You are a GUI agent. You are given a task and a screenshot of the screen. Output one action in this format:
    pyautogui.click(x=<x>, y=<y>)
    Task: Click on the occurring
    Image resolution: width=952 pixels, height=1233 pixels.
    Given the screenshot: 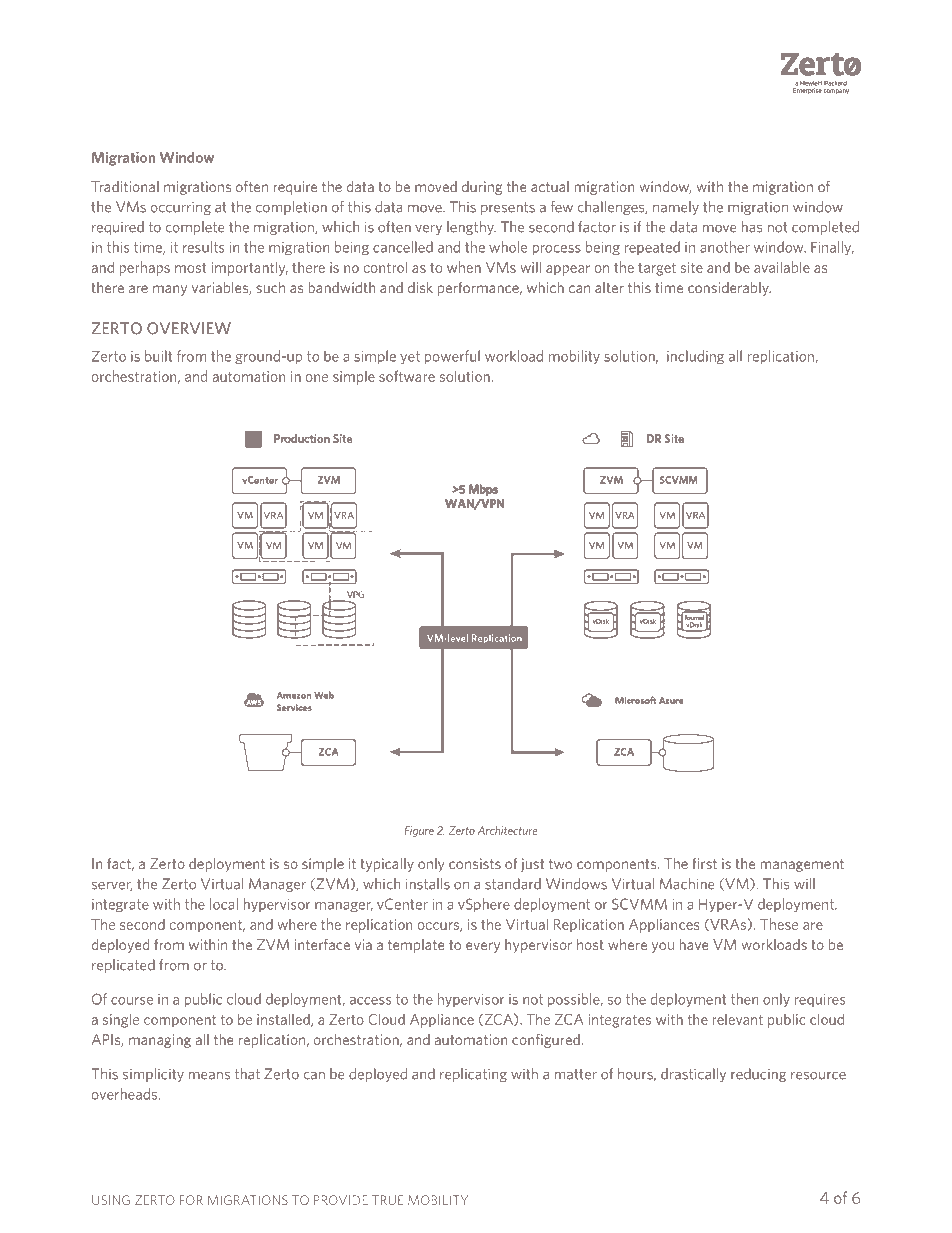 What is the action you would take?
    pyautogui.click(x=181, y=208)
